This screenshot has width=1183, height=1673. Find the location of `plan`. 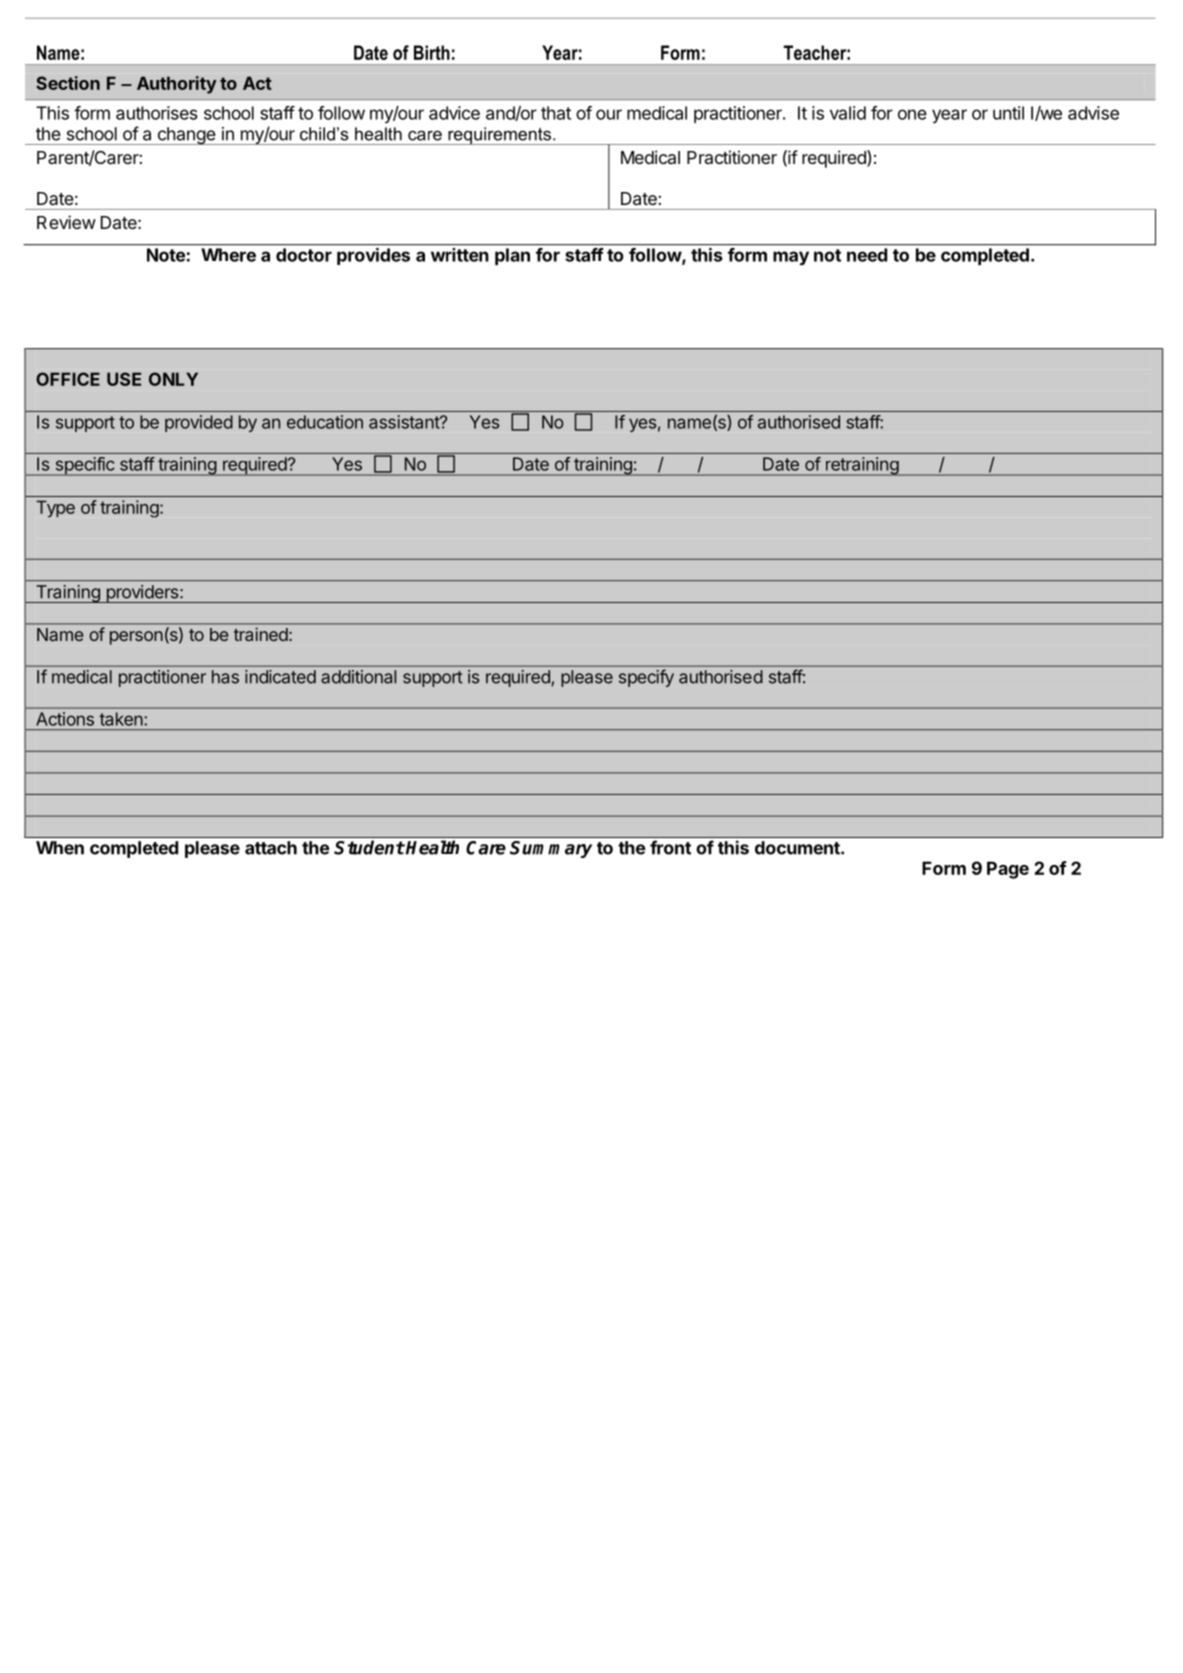

plan is located at coordinates (512, 256).
